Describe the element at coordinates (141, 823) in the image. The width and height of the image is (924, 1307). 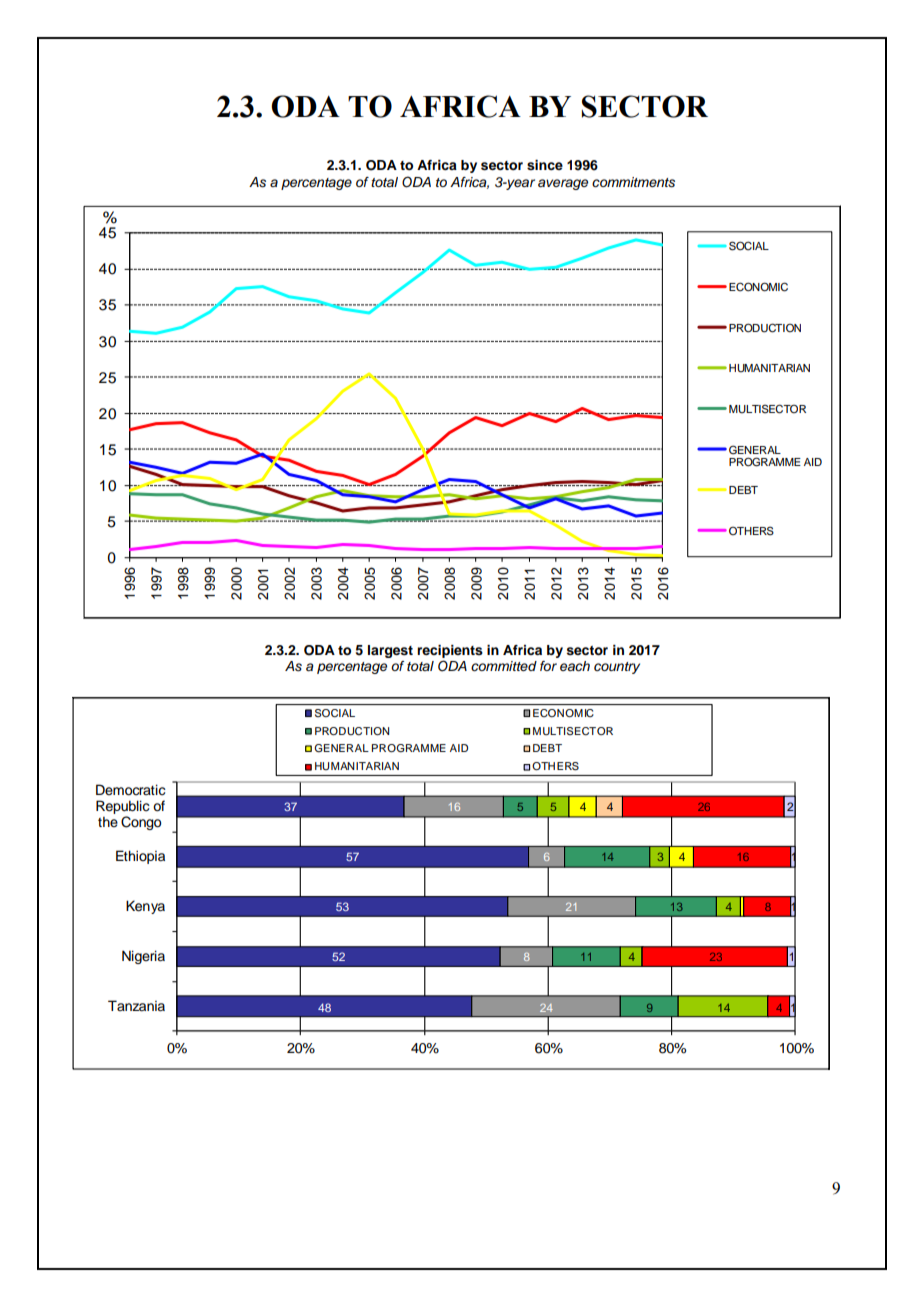
I see `Congo` at that location.
